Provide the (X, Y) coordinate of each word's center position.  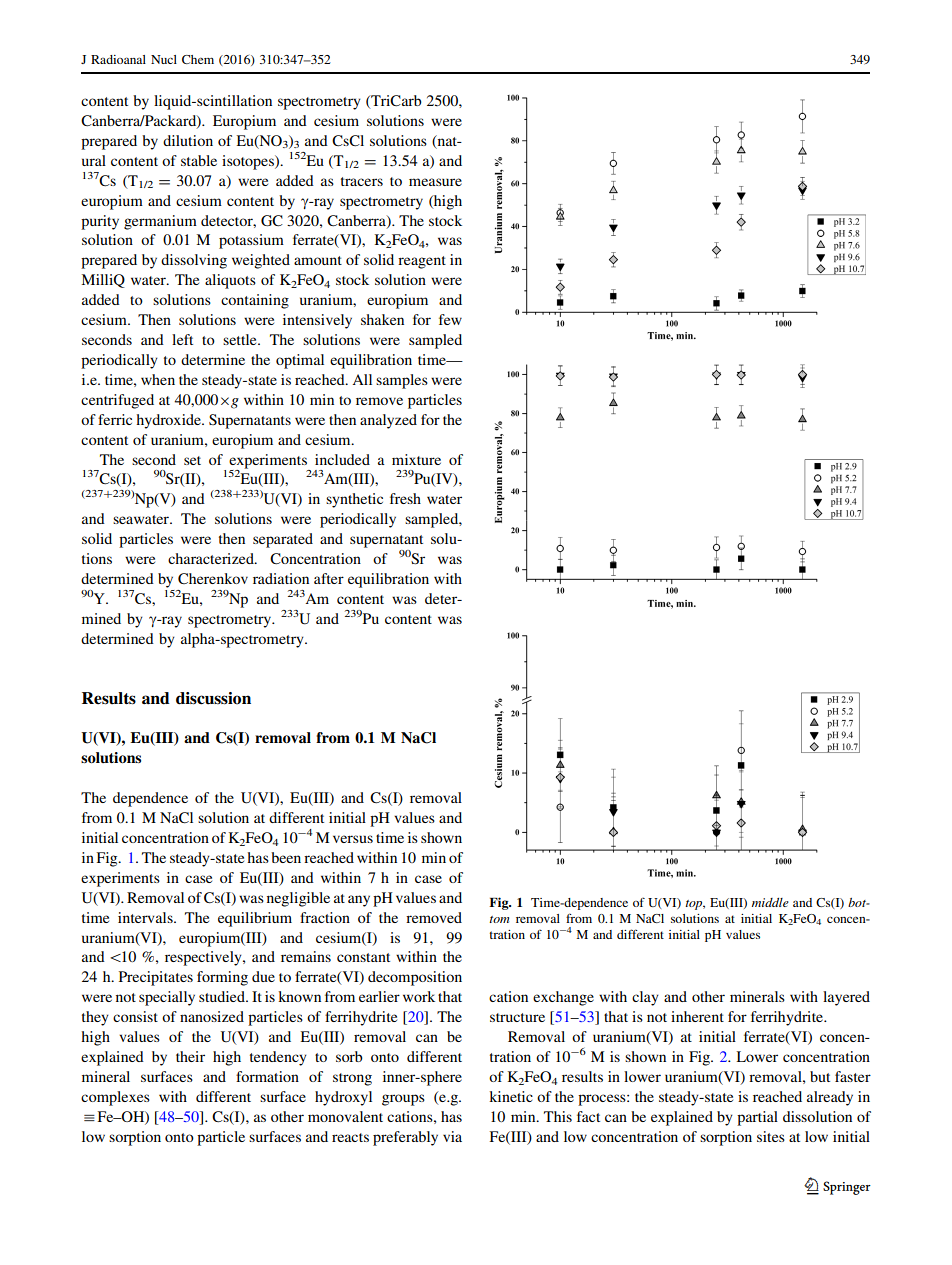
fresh (405, 498)
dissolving (194, 261)
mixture (416, 459)
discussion (213, 698)
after (329, 578)
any (359, 901)
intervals (146, 917)
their (190, 1056)
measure (435, 182)
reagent (422, 262)
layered (846, 998)
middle (770, 902)
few (450, 319)
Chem (198, 59)
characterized (212, 558)
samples (402, 381)
